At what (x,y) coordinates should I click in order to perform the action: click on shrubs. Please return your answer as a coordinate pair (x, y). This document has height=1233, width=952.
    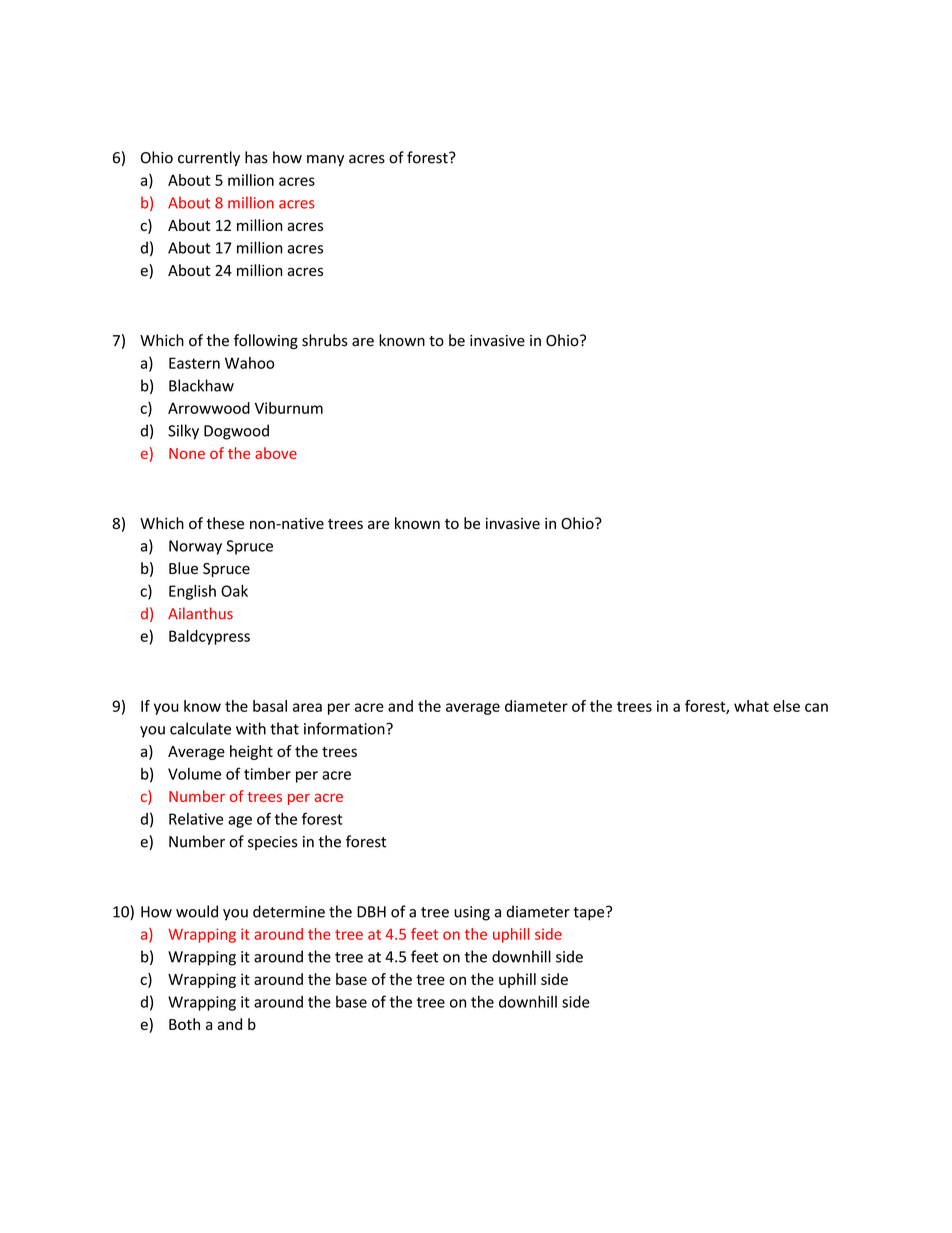
    Looking at the image, I should click on (325, 340).
